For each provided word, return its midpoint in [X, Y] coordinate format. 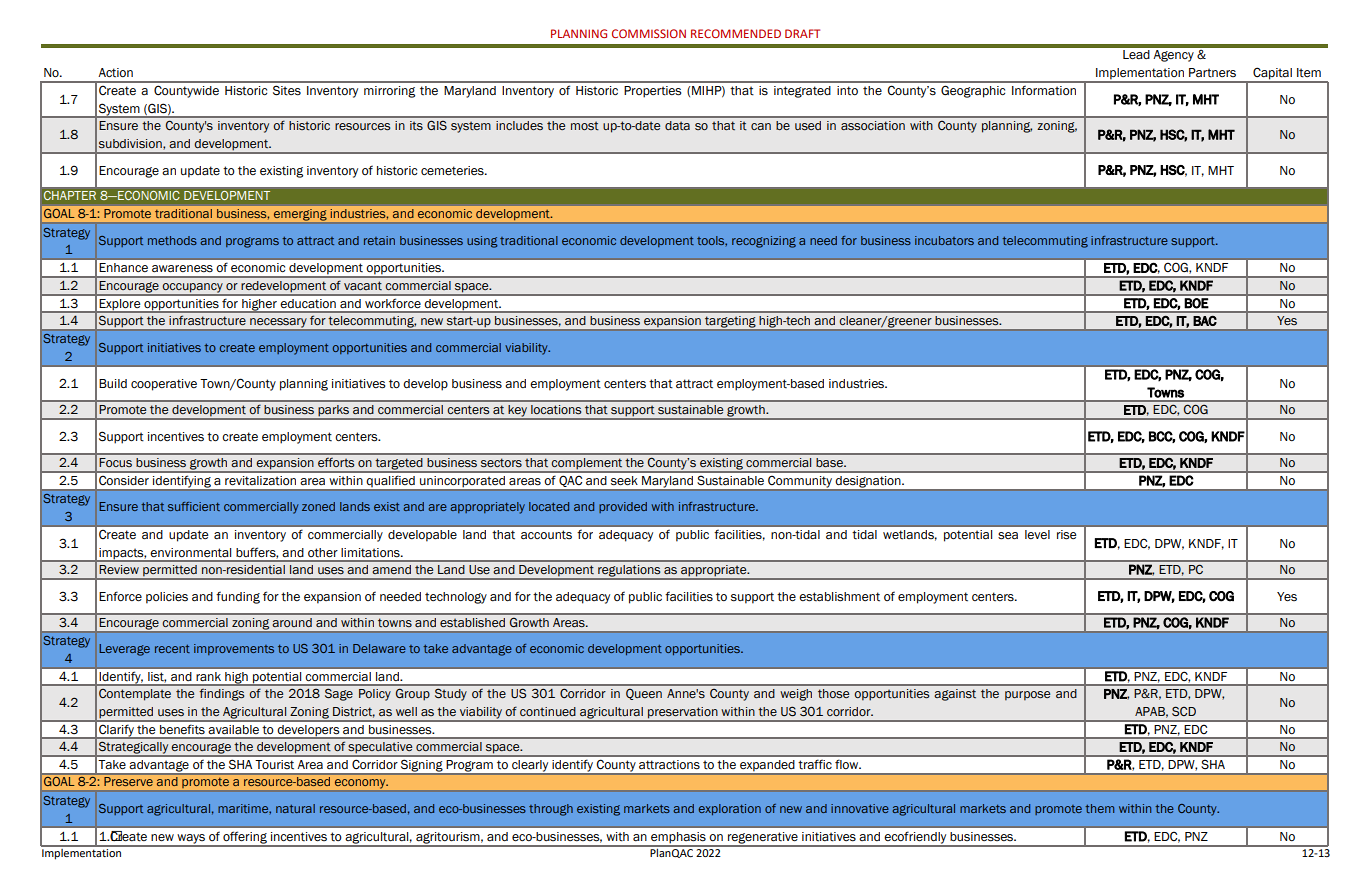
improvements [234, 649]
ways [191, 840]
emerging [300, 215]
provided [623, 507]
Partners [1212, 73]
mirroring [389, 92]
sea [1008, 536]
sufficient [194, 506]
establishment [839, 597]
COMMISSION [649, 33]
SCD [1184, 711]
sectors [501, 462]
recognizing [764, 242]
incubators [944, 240]
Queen [644, 694]
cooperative [164, 385]
